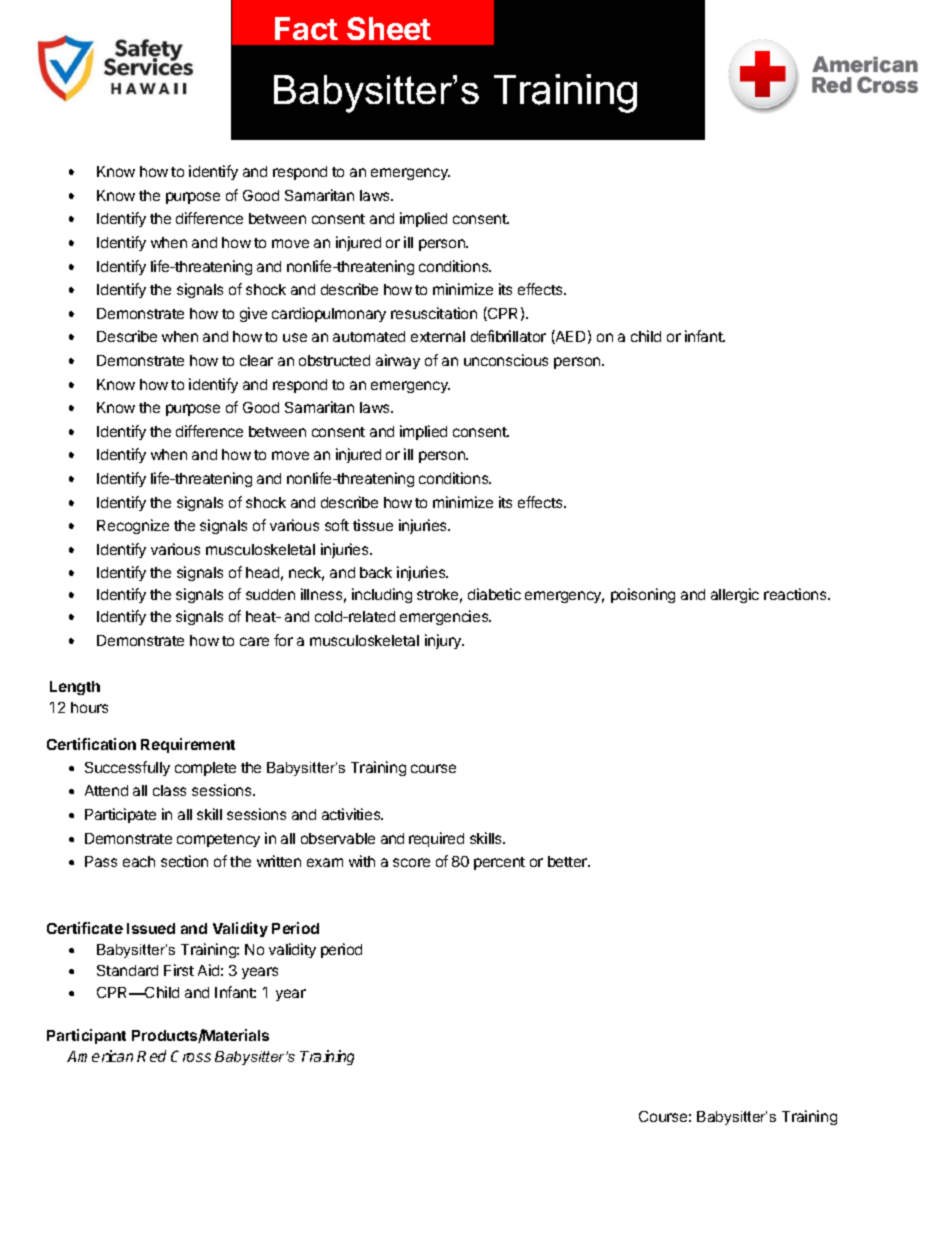  I want to click on defibrillator, so click(508, 336).
